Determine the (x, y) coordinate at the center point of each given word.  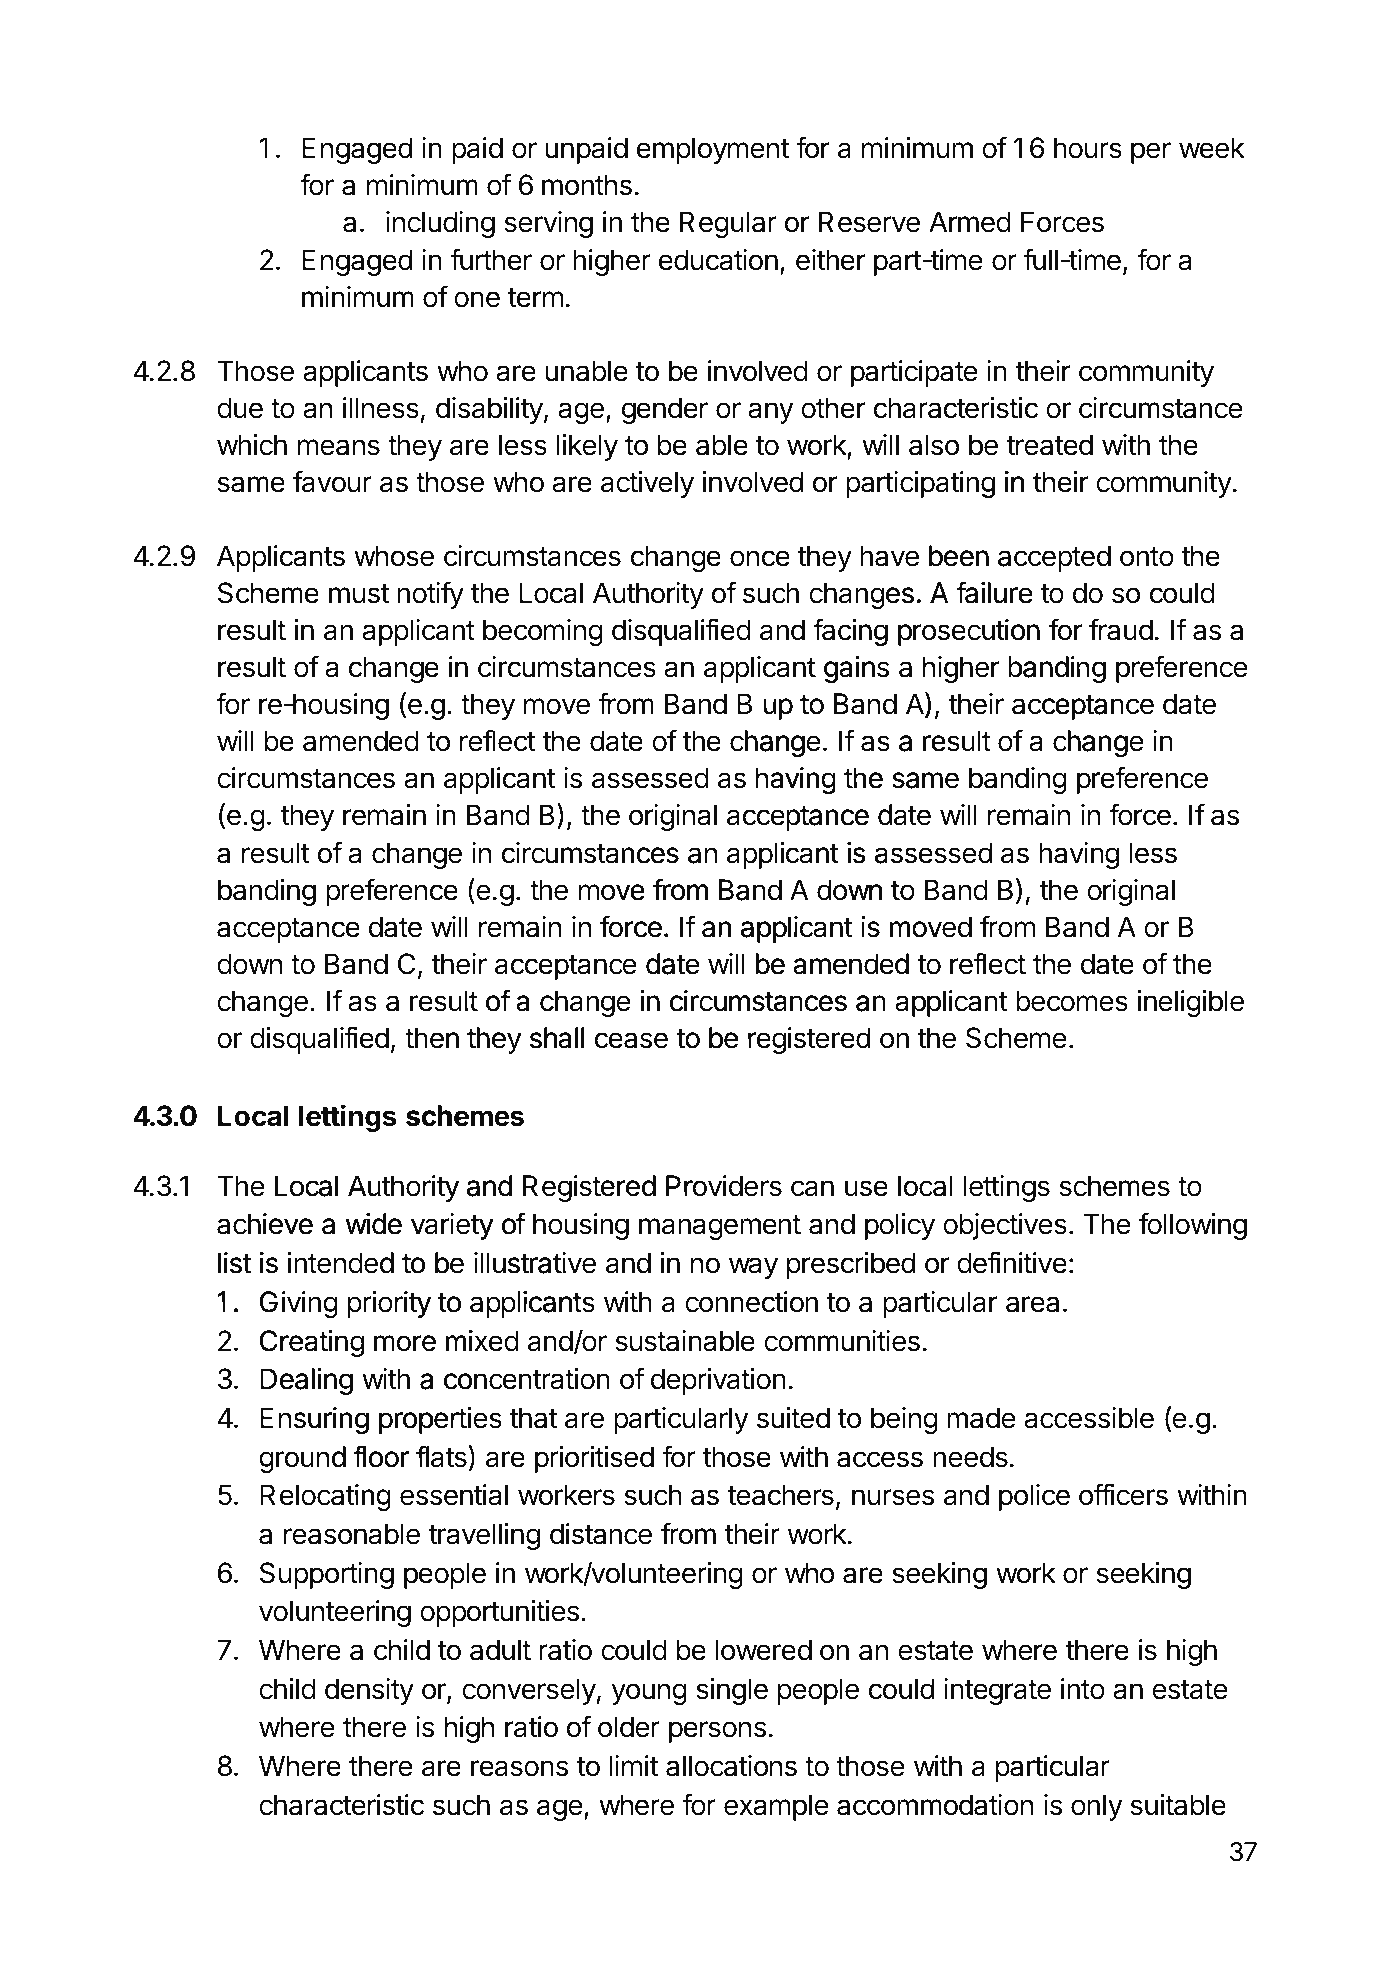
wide (372, 1225)
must (359, 594)
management (720, 1227)
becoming (543, 632)
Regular (728, 224)
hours (1088, 148)
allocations (731, 1766)
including (440, 224)
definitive (1012, 1262)
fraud (1121, 629)
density (369, 1691)
